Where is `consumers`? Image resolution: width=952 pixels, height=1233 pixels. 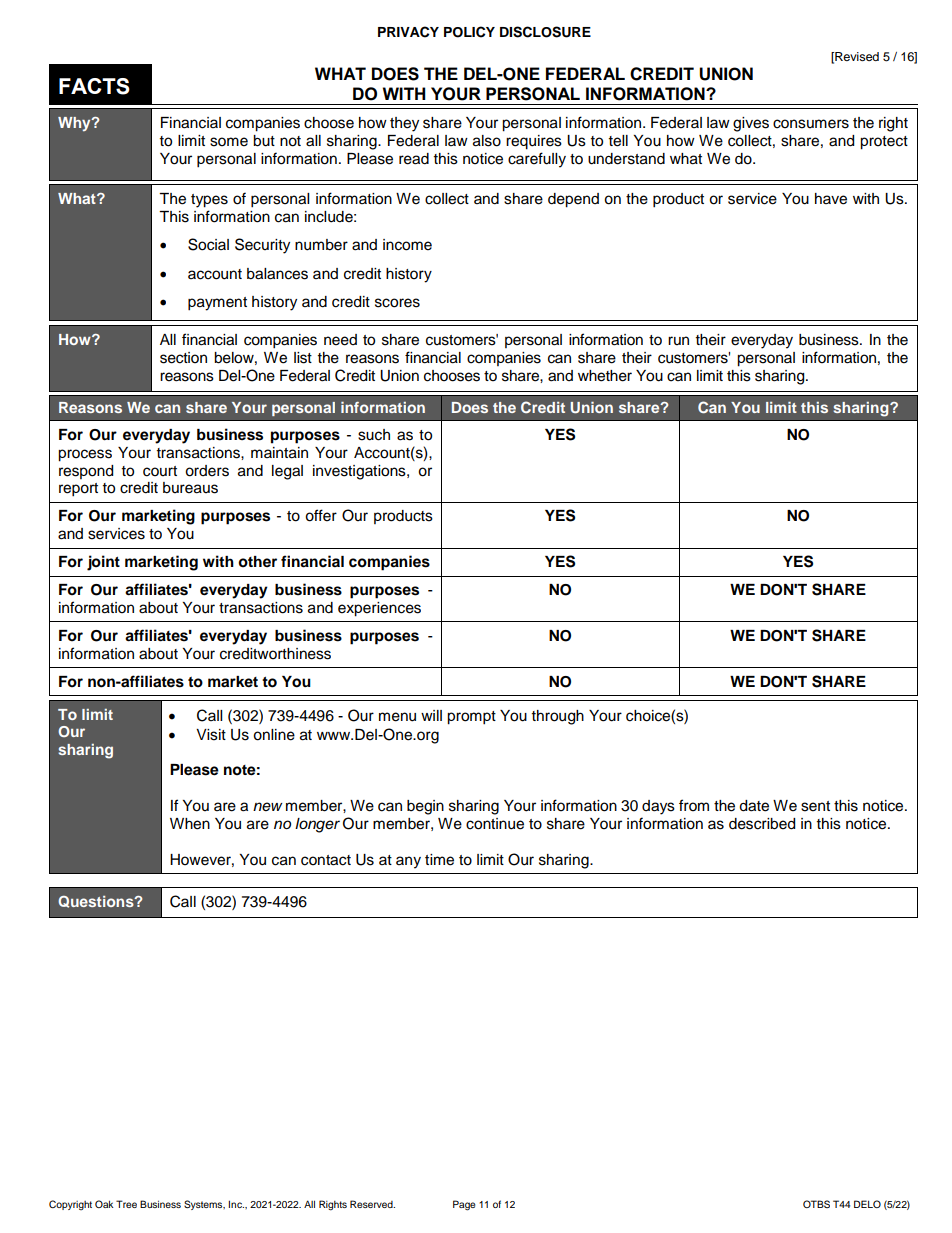 consumers is located at coordinates (811, 124).
